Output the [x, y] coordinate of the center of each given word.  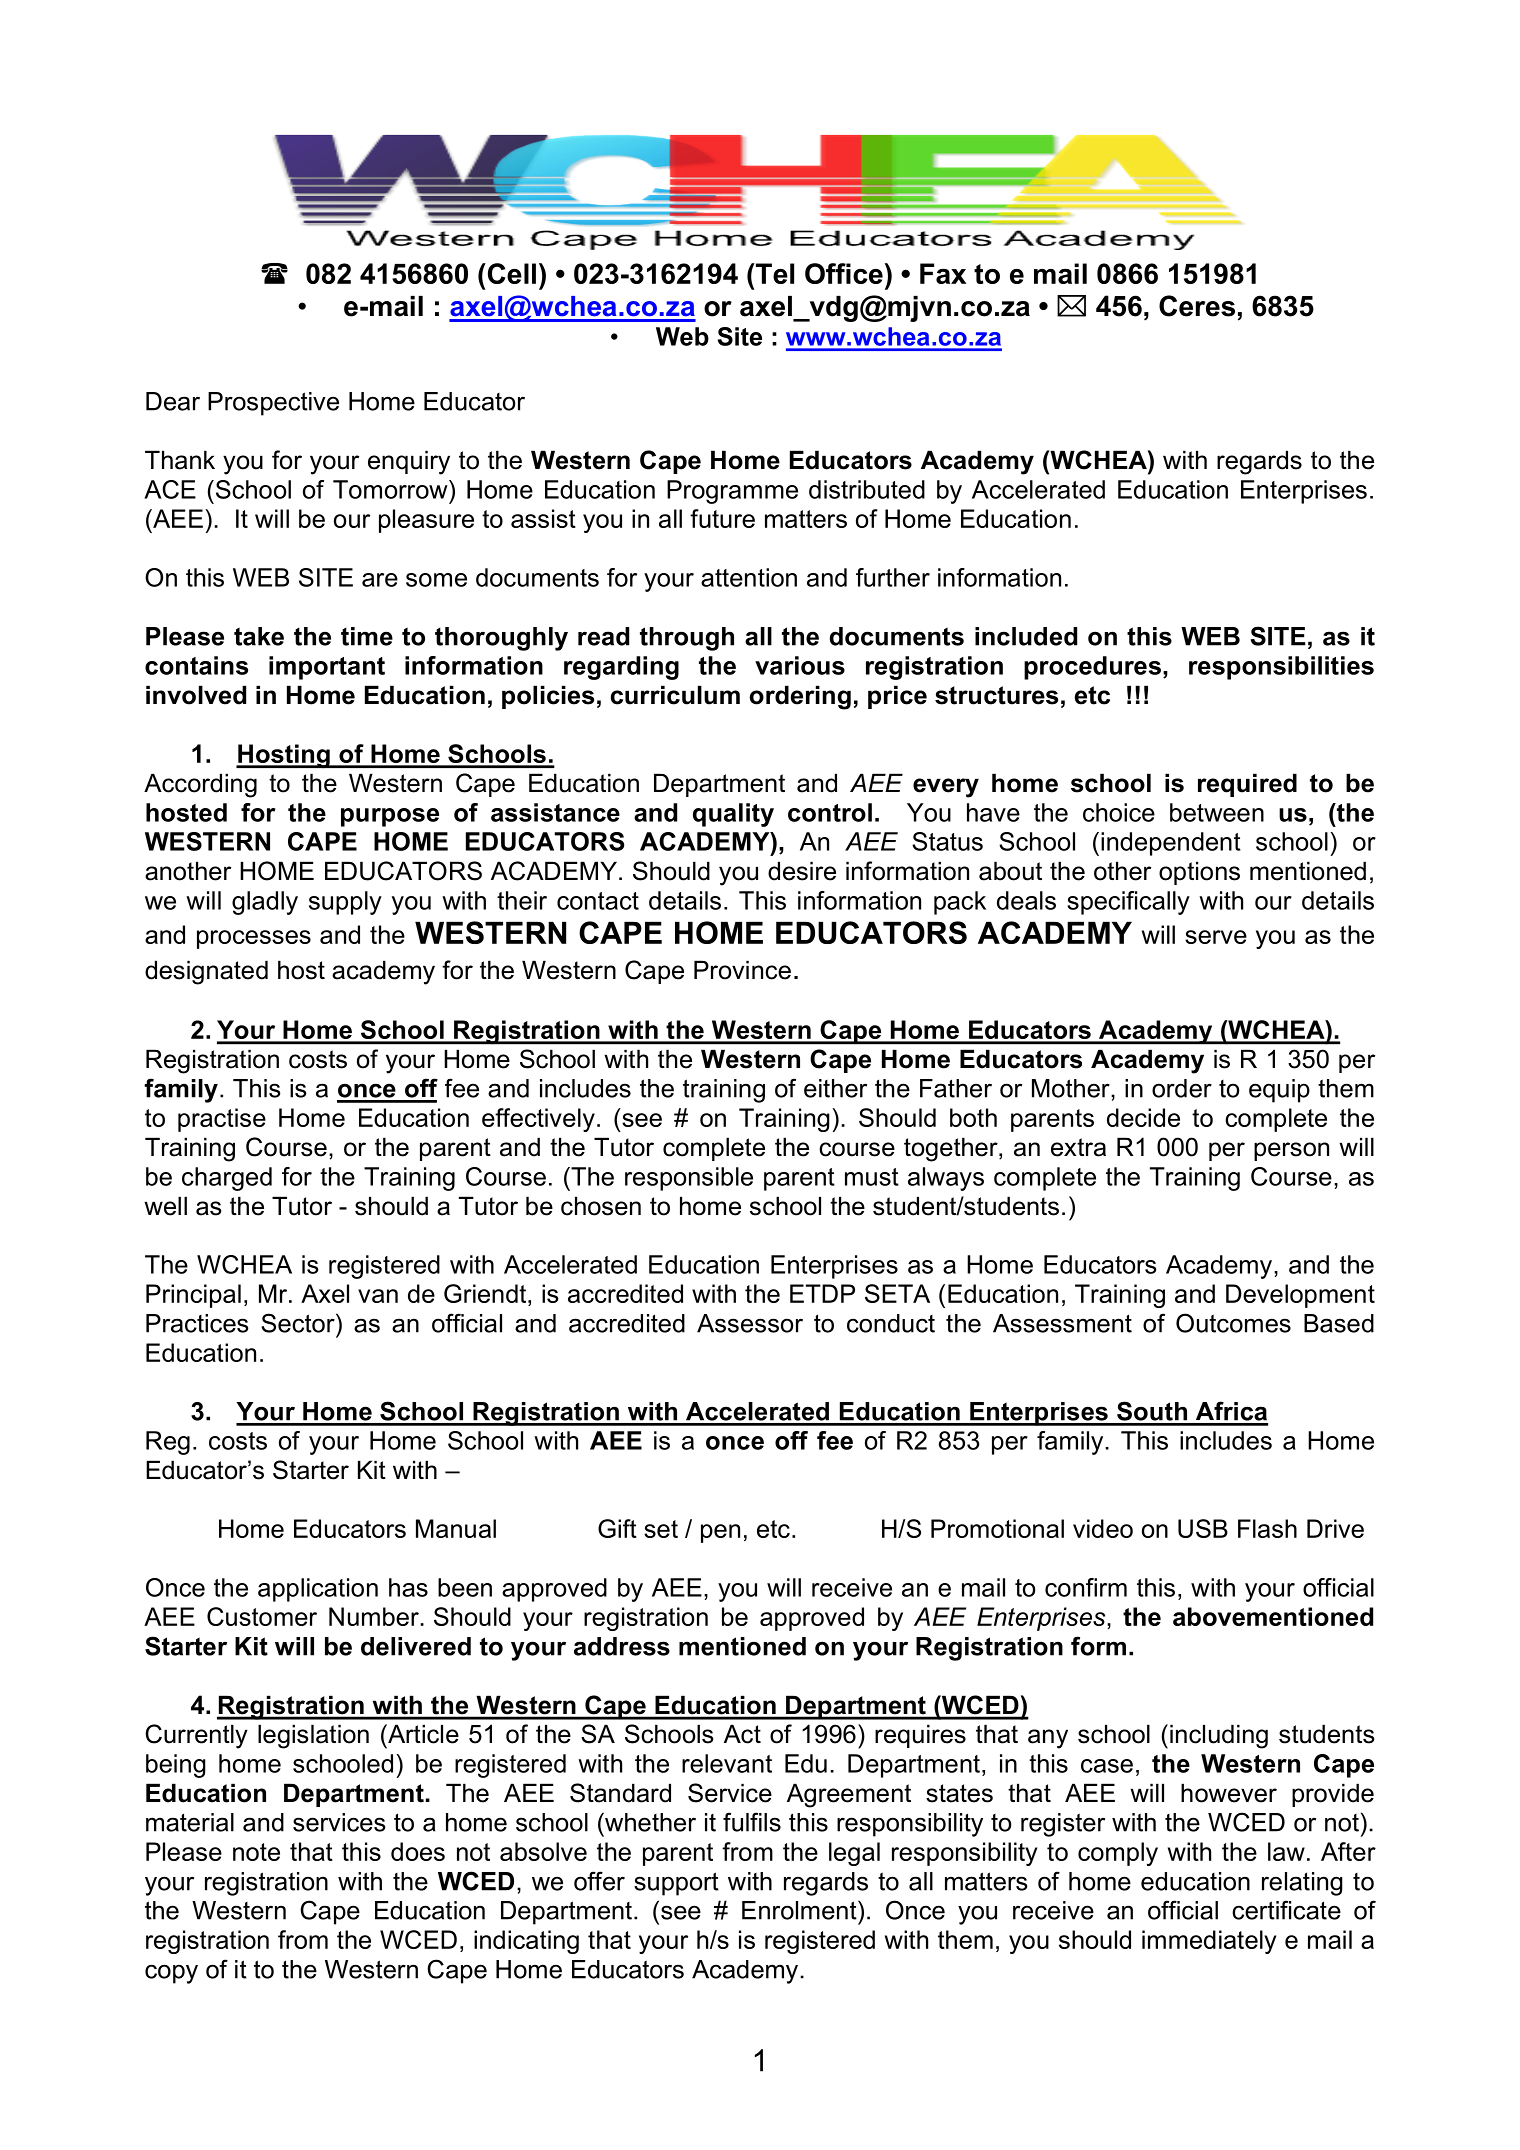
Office [844, 273]
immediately [1209, 1942]
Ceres [1197, 306]
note [256, 1852]
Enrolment [800, 1910]
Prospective [273, 404]
